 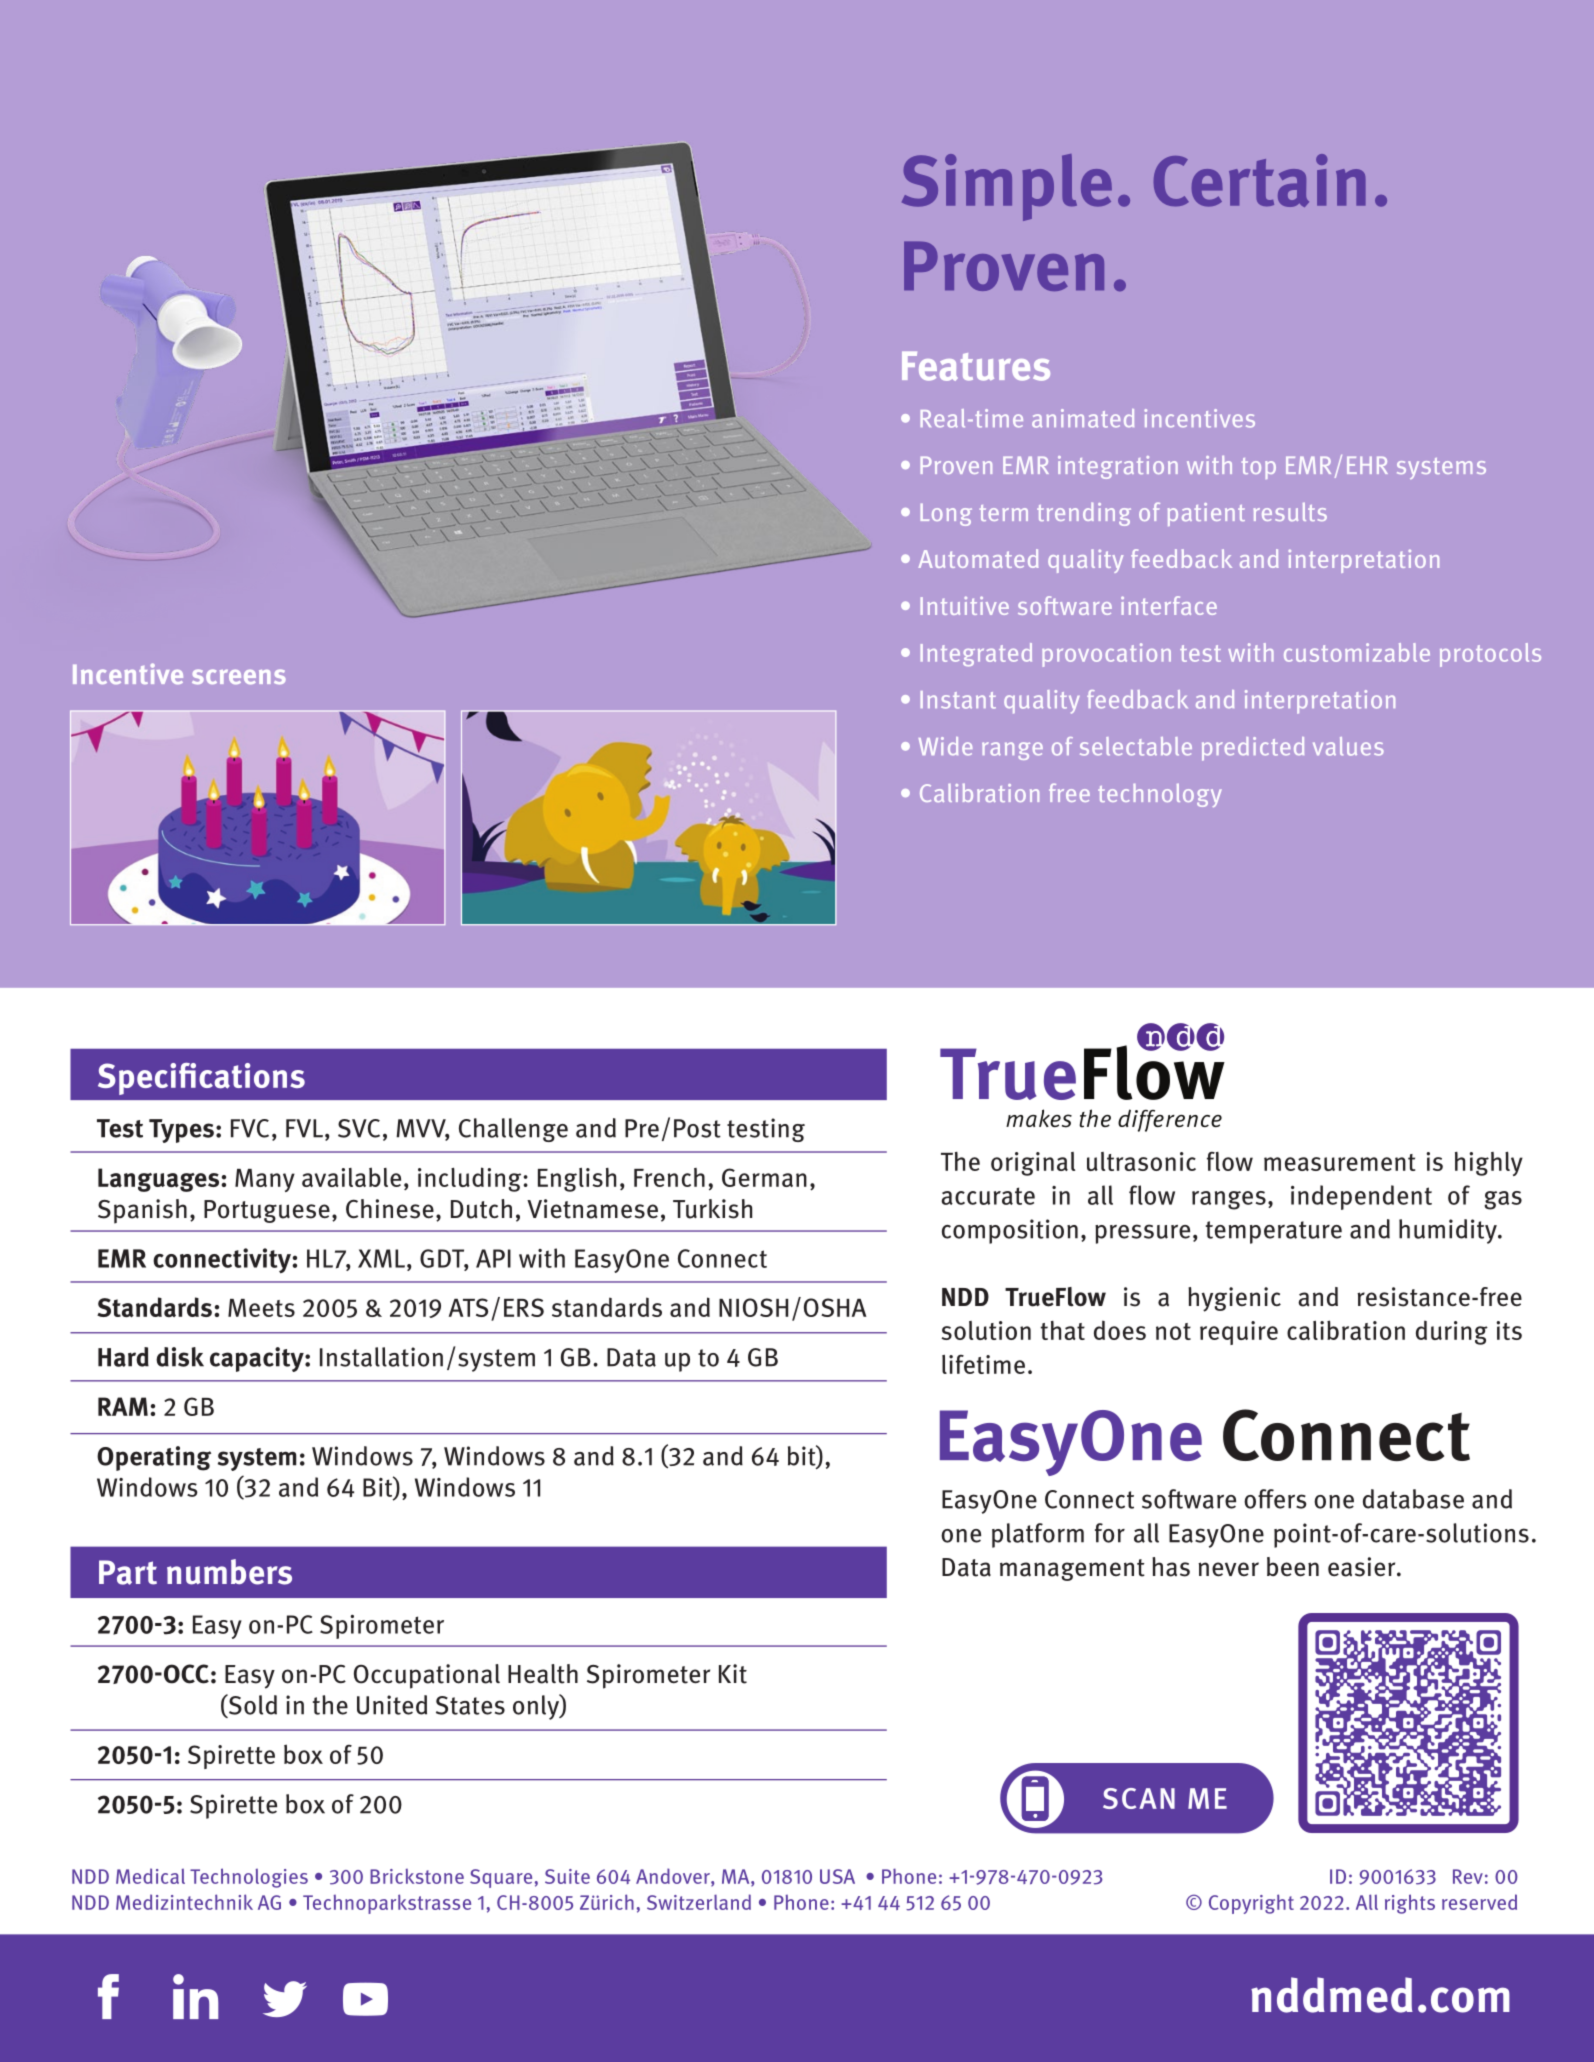 What do you see at coordinates (712, 1209) in the screenshot?
I see `Turkish` at bounding box center [712, 1209].
